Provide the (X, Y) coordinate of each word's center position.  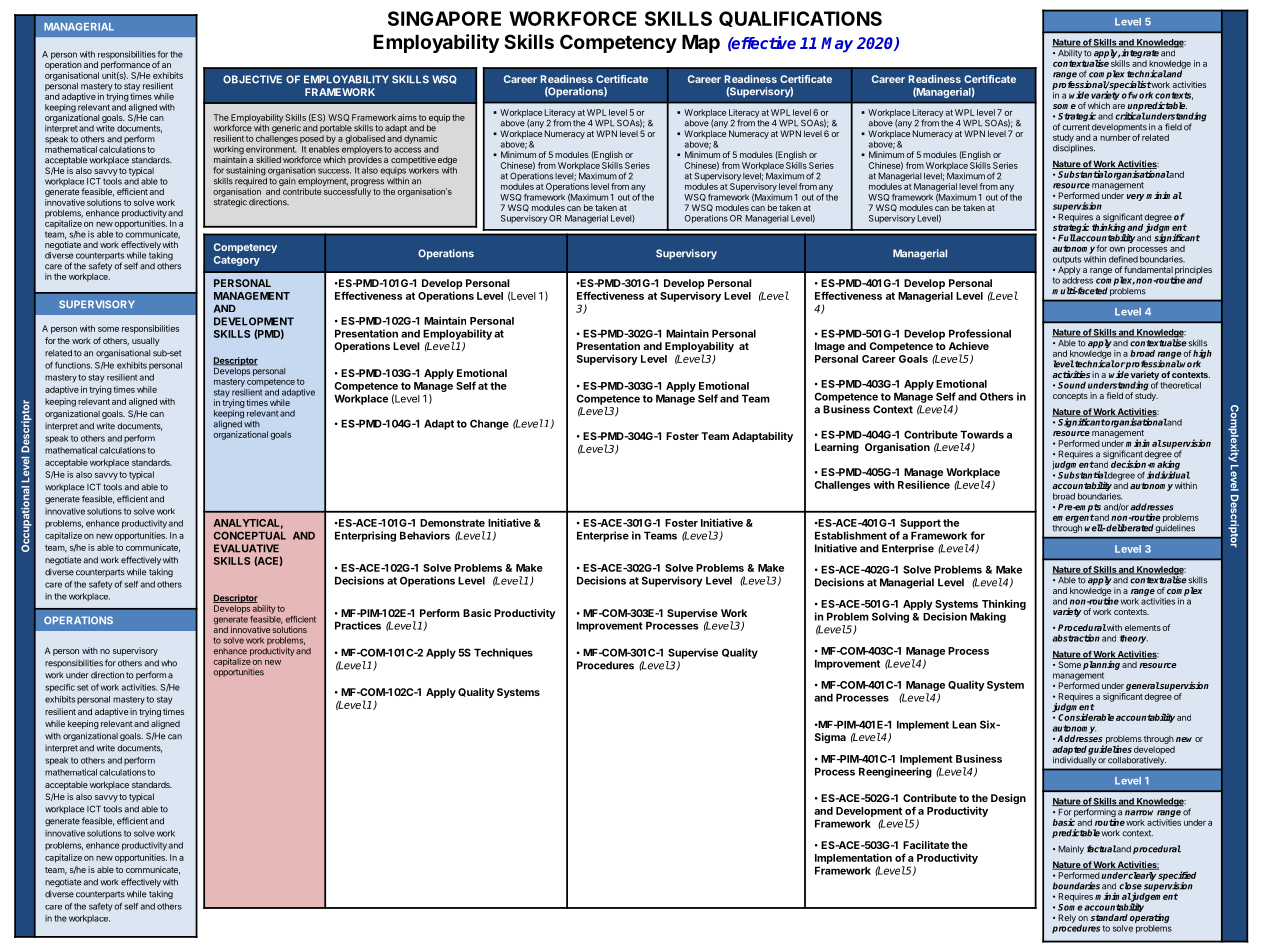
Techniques (503, 653)
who (169, 663)
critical (1130, 116)
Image (830, 347)
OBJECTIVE (252, 79)
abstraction (1076, 638)
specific (60, 688)
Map (701, 44)
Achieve (969, 346)
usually (146, 341)
